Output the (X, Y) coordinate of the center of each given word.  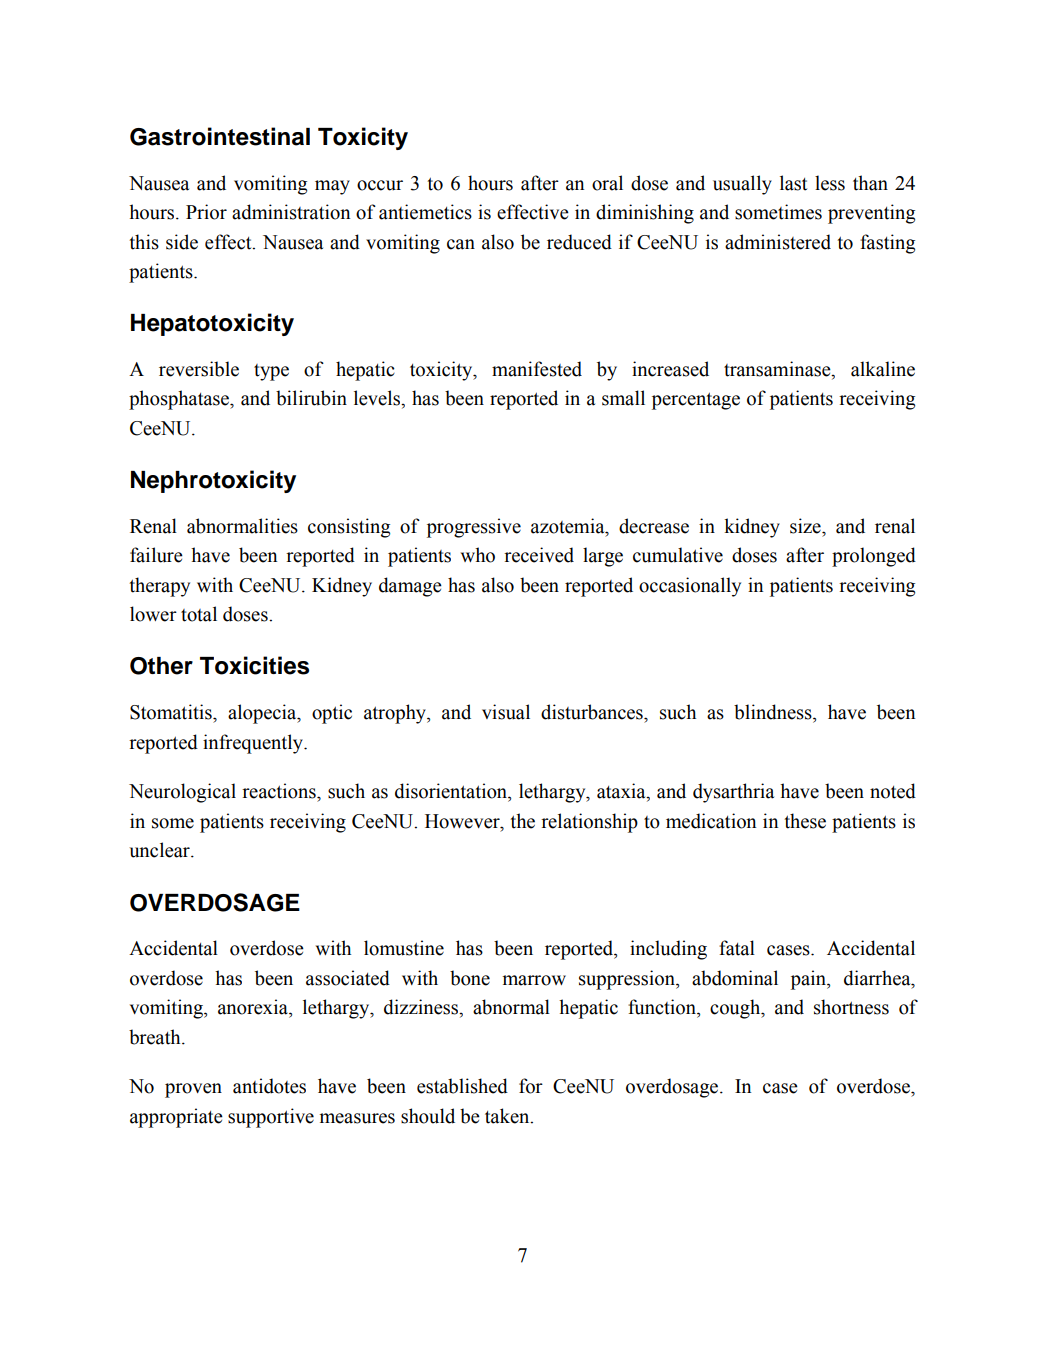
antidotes (269, 1086)
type (271, 372)
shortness (851, 1007)
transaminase (778, 370)
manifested (537, 369)
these (805, 821)
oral (607, 183)
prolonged (874, 557)
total (199, 614)
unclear (160, 850)
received (539, 555)
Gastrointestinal (220, 136)
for (531, 1086)
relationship (589, 823)
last (793, 183)
